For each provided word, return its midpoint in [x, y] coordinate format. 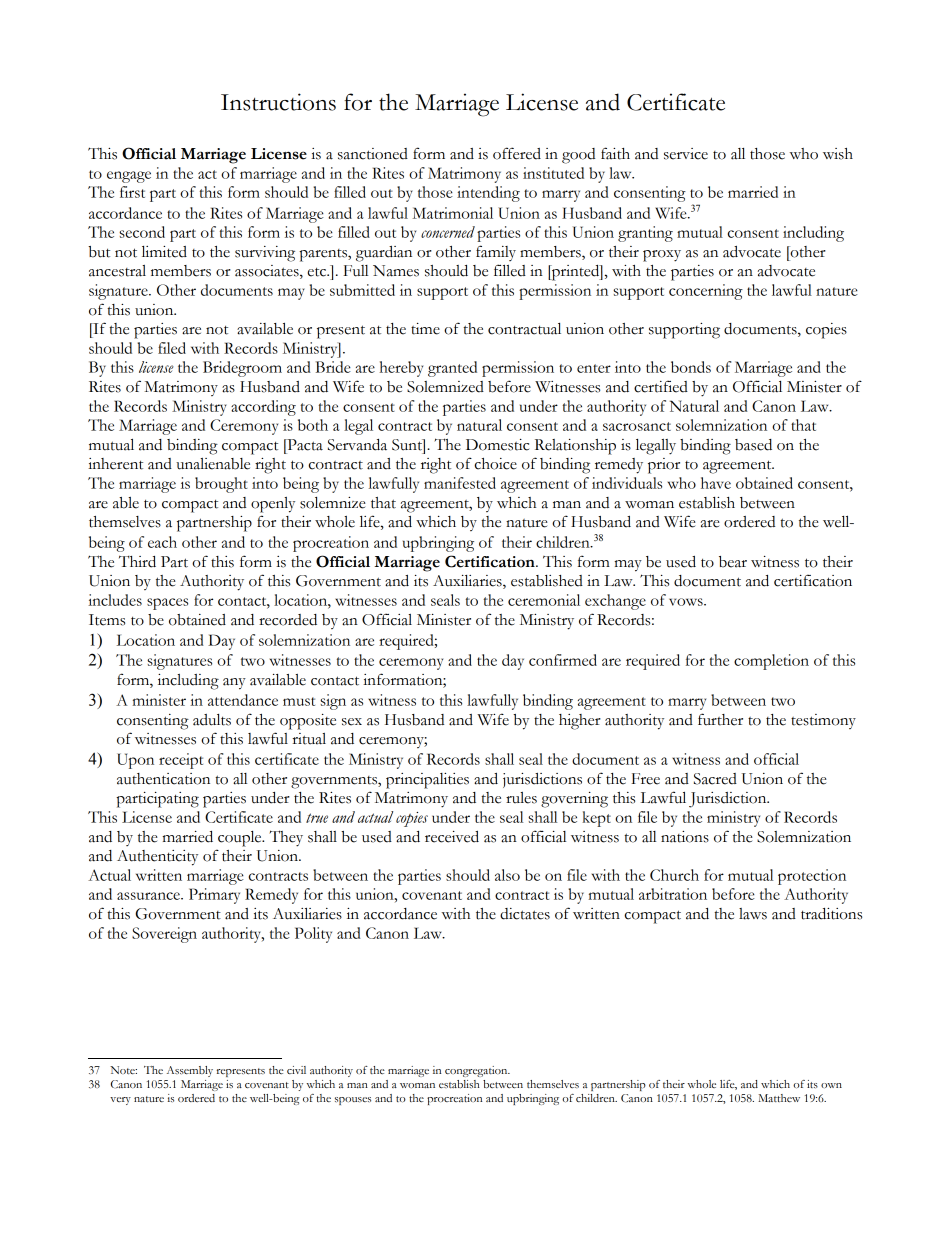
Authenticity [157, 858]
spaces [167, 604]
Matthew [779, 1098]
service [686, 154]
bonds [691, 367]
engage [129, 177]
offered [517, 153]
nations [685, 837]
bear [733, 562]
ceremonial [544, 600]
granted [452, 369]
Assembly [190, 1071]
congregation [477, 1071]
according [263, 408]
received [452, 837]
